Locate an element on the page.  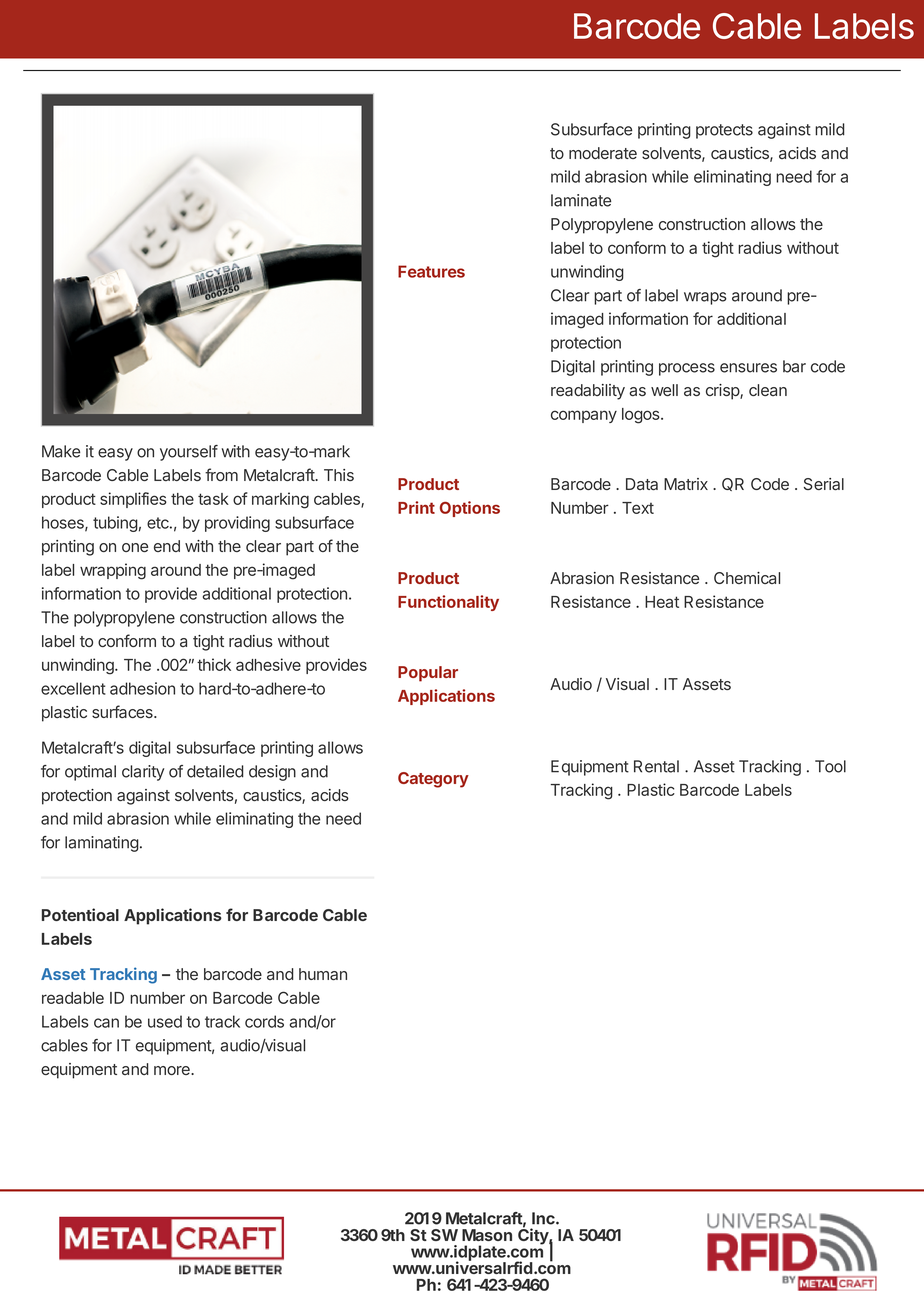
human is located at coordinates (323, 974).
